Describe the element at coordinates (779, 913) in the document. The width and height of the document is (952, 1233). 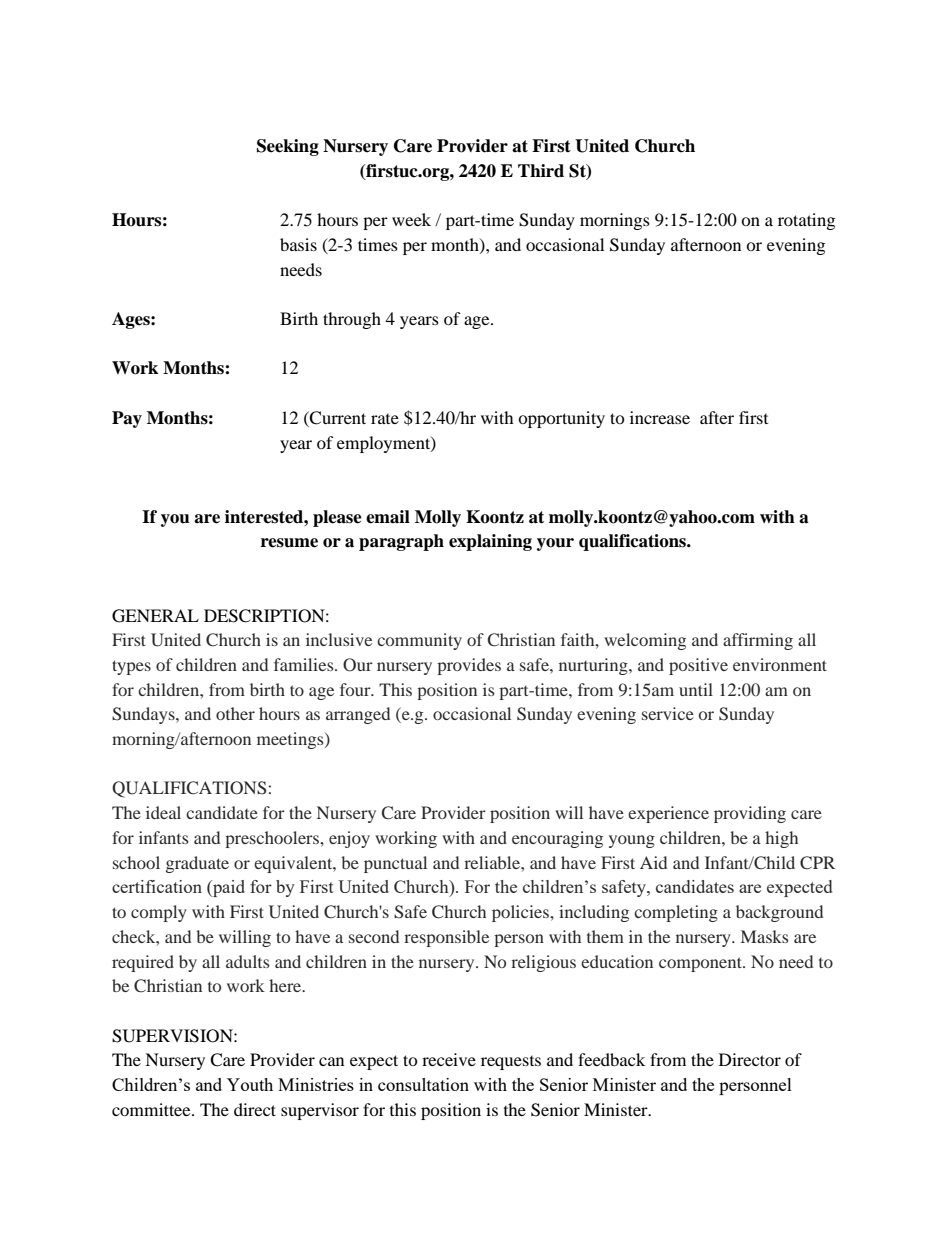
I see `background` at that location.
